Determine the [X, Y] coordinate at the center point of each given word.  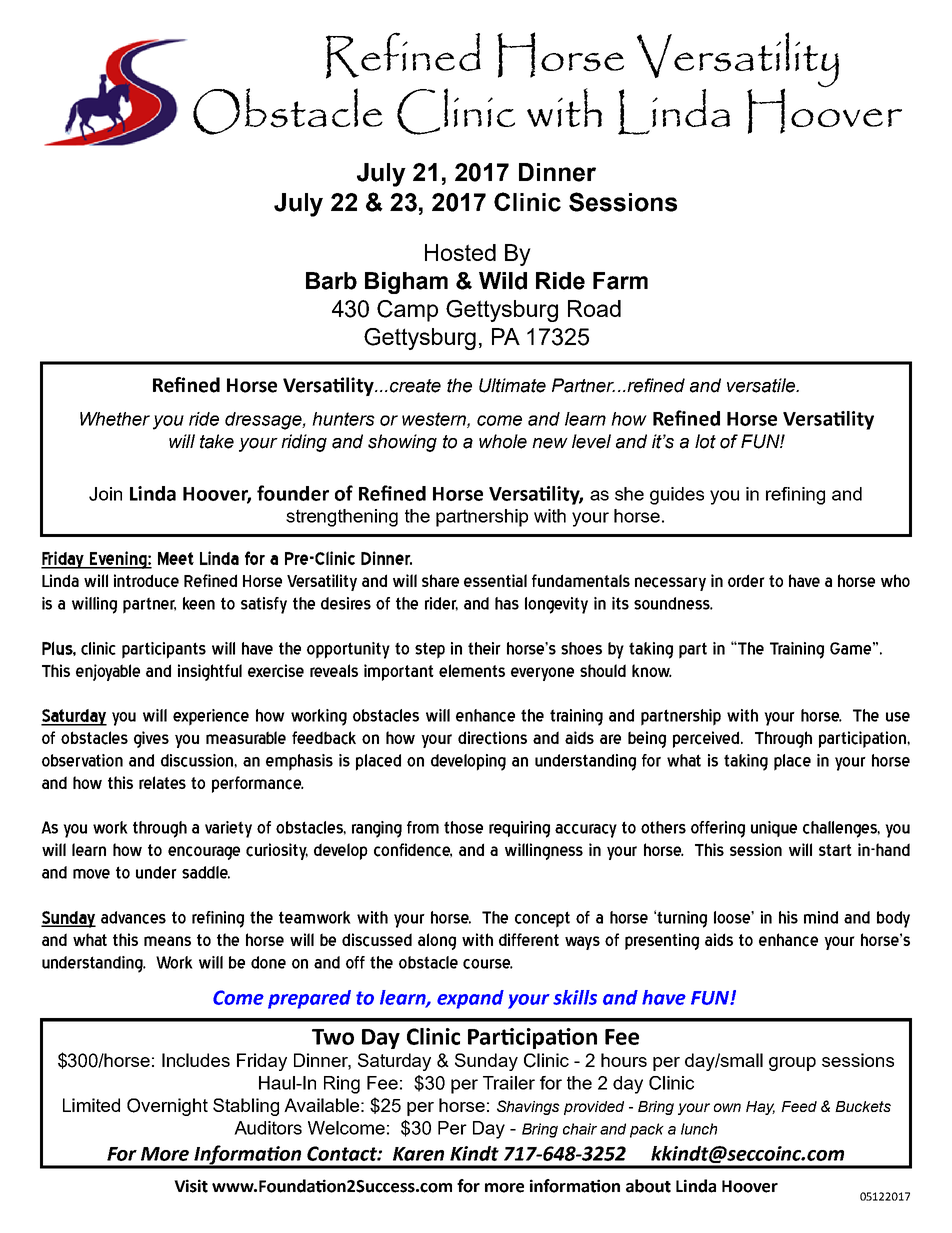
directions [492, 738]
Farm [620, 281]
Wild [503, 281]
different [529, 939]
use [898, 717]
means [167, 941]
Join [105, 494]
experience [211, 717]
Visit [191, 1186]
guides [677, 496]
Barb [331, 281]
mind [821, 917]
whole [503, 441]
